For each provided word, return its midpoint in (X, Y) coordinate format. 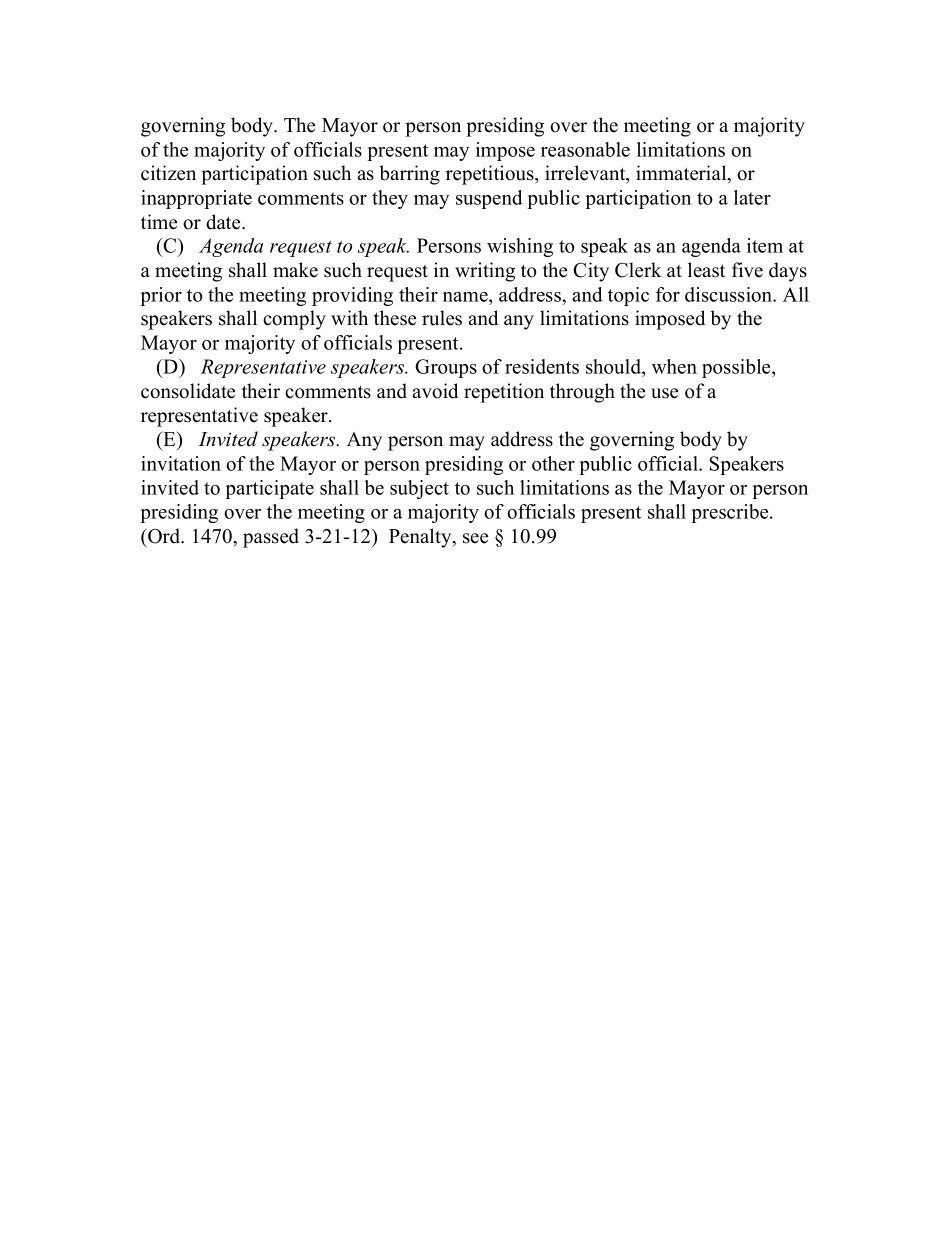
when (674, 366)
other (553, 463)
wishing (520, 247)
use (664, 393)
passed (271, 538)
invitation (181, 463)
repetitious (491, 175)
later (752, 197)
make (295, 270)
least (706, 270)
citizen (168, 173)
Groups (446, 368)
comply (294, 320)
